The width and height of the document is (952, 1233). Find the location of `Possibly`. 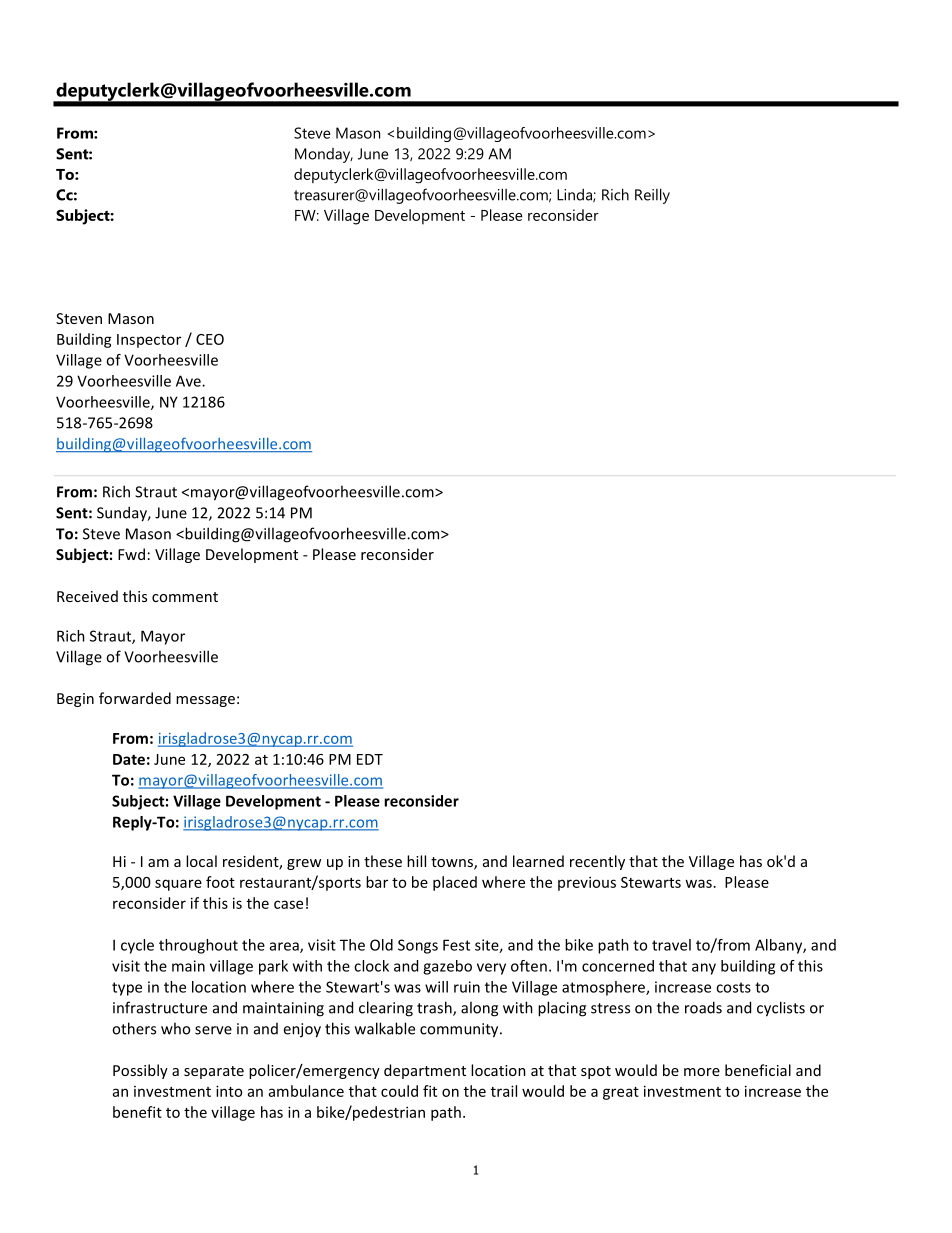

Possibly is located at coordinates (140, 1071).
